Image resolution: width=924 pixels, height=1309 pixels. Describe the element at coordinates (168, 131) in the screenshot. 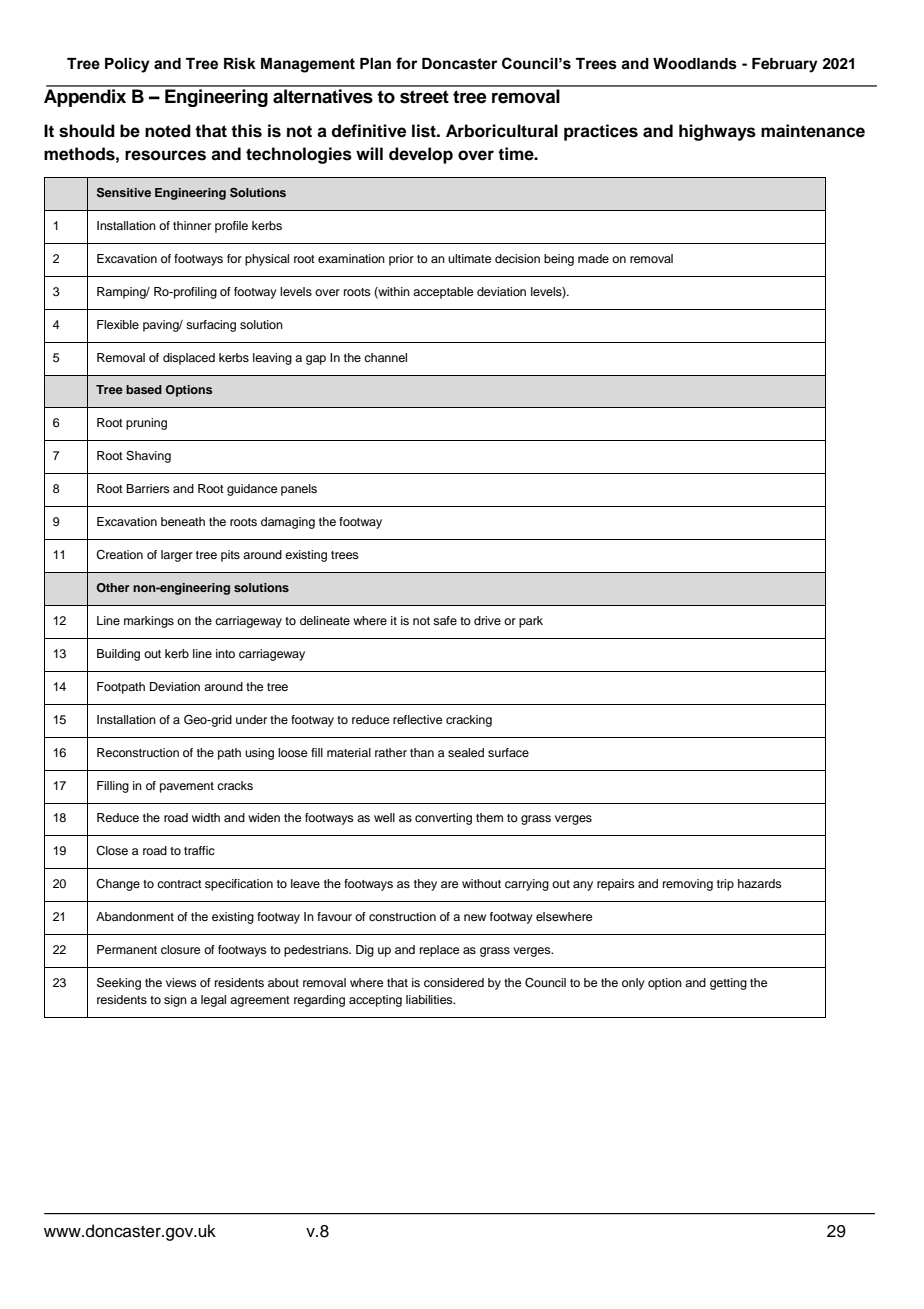

I see `noted` at that location.
